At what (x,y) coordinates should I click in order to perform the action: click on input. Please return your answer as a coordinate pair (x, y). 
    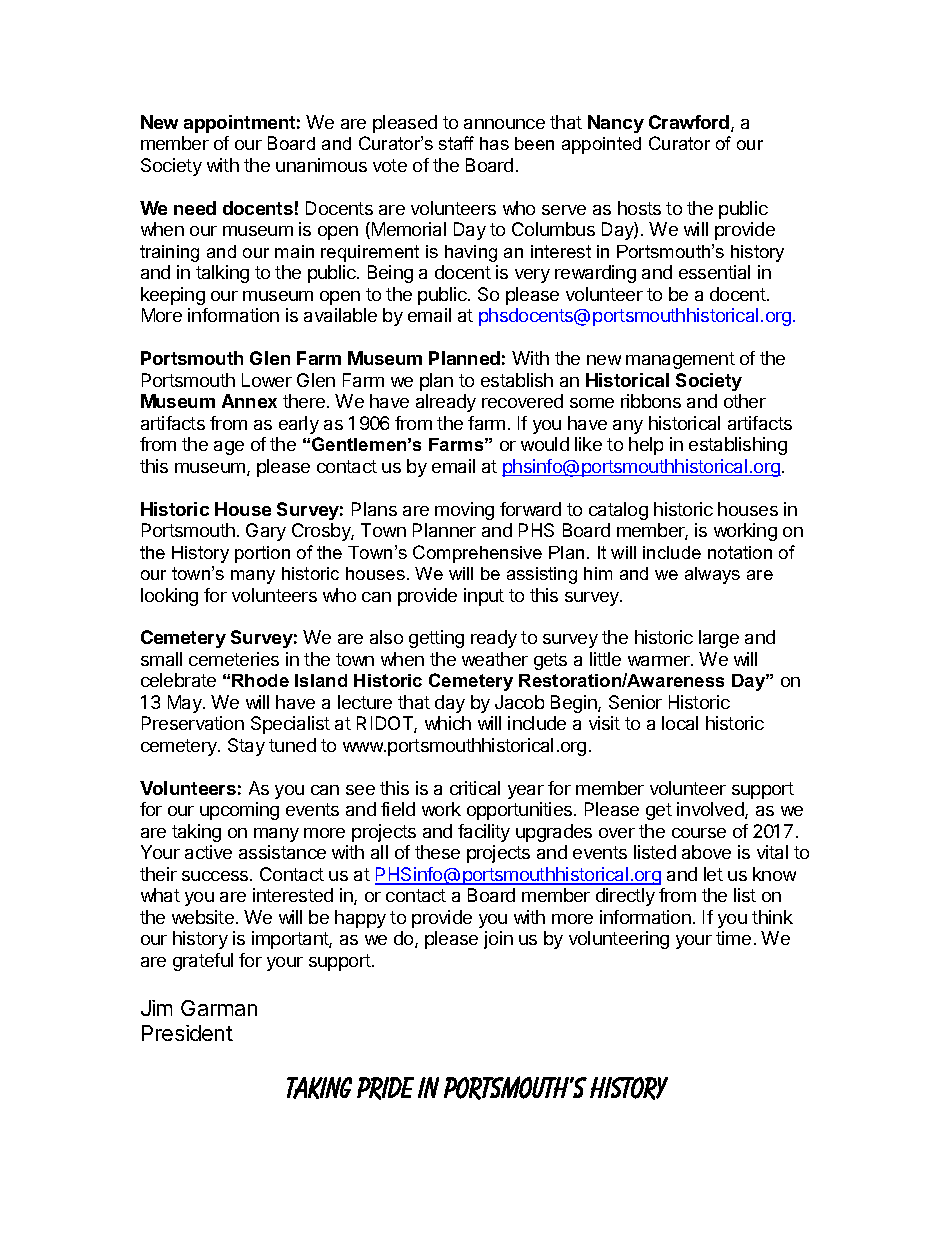
    Looking at the image, I should click on (484, 597).
